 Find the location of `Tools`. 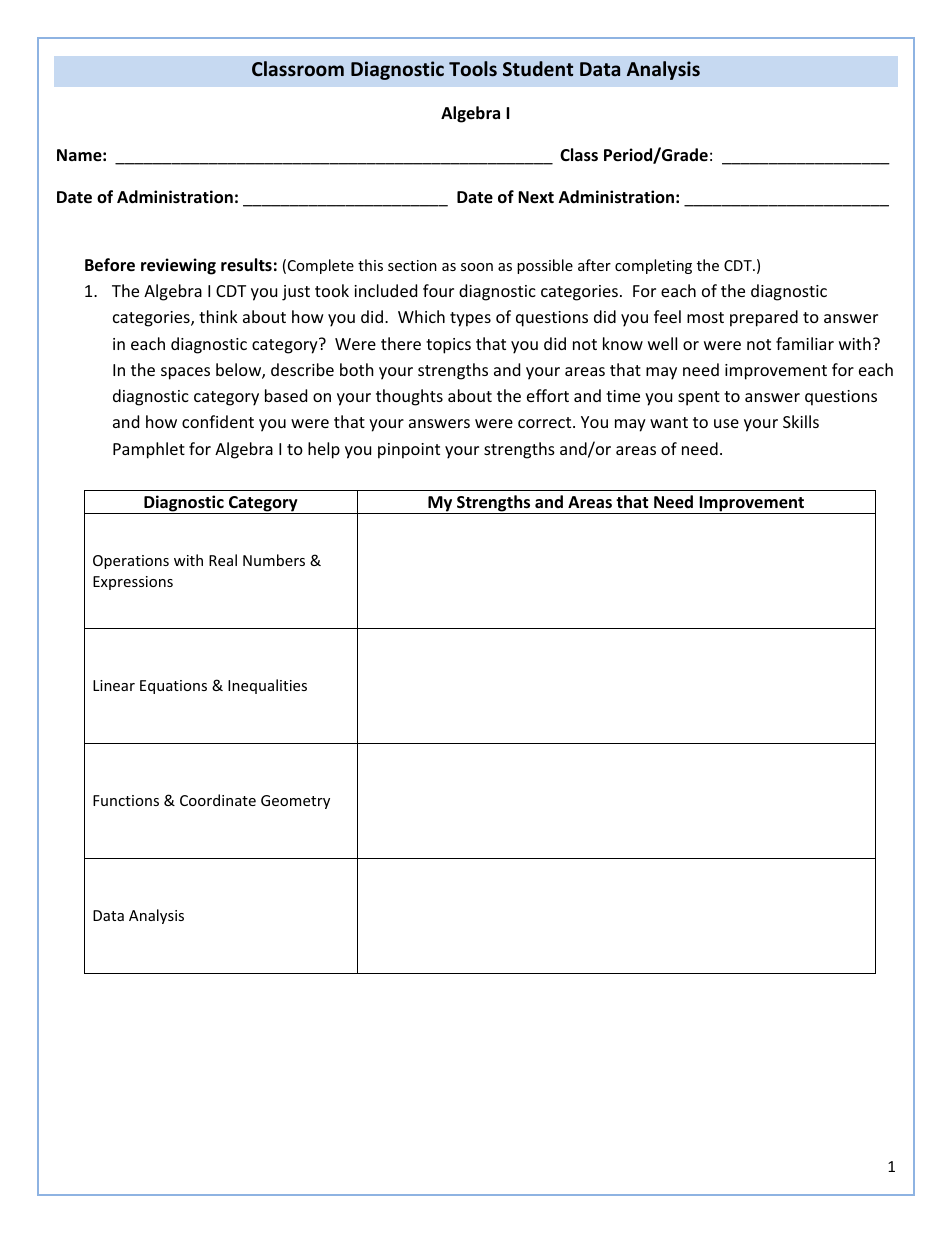

Tools is located at coordinates (473, 69).
